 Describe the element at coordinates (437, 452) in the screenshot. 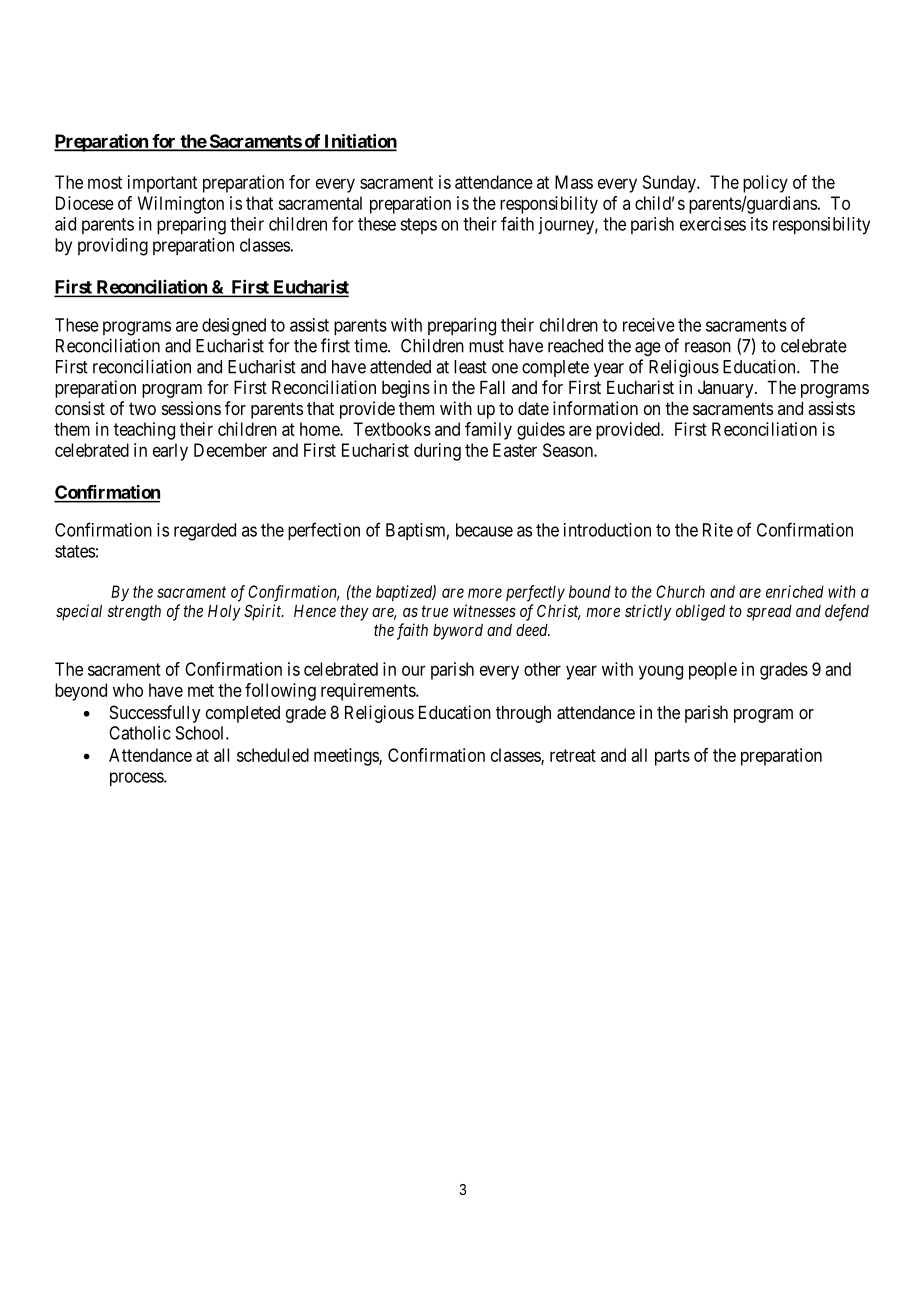

I see `during` at that location.
